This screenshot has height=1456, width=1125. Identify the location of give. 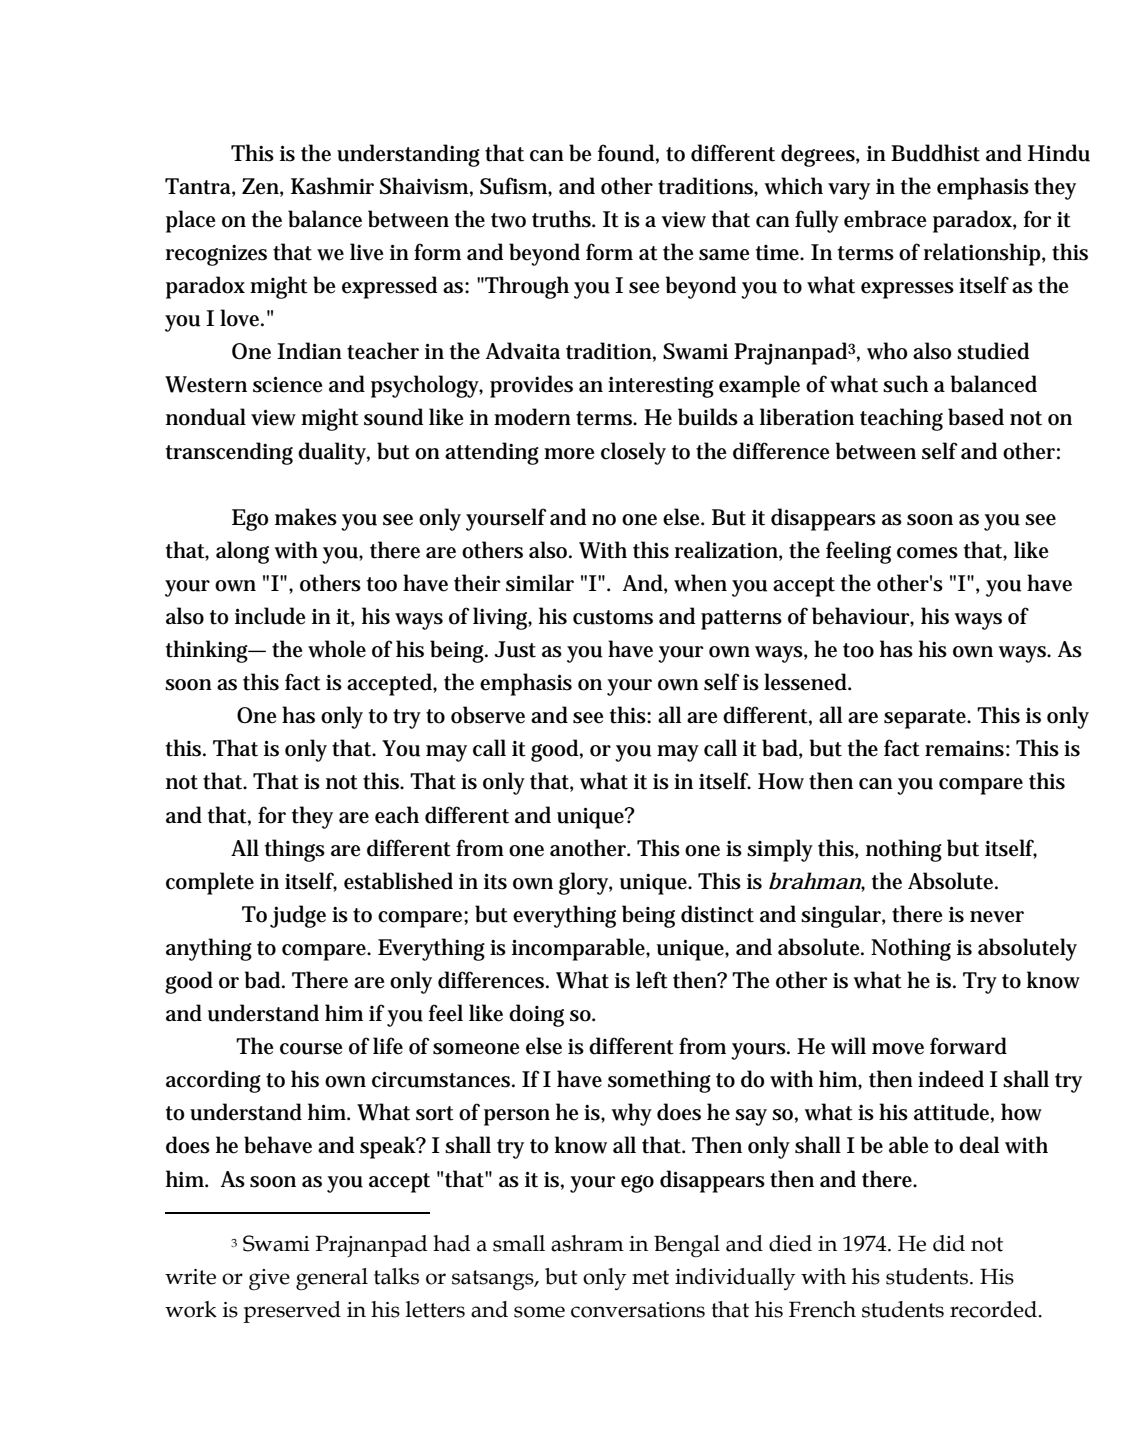
(269, 1280).
